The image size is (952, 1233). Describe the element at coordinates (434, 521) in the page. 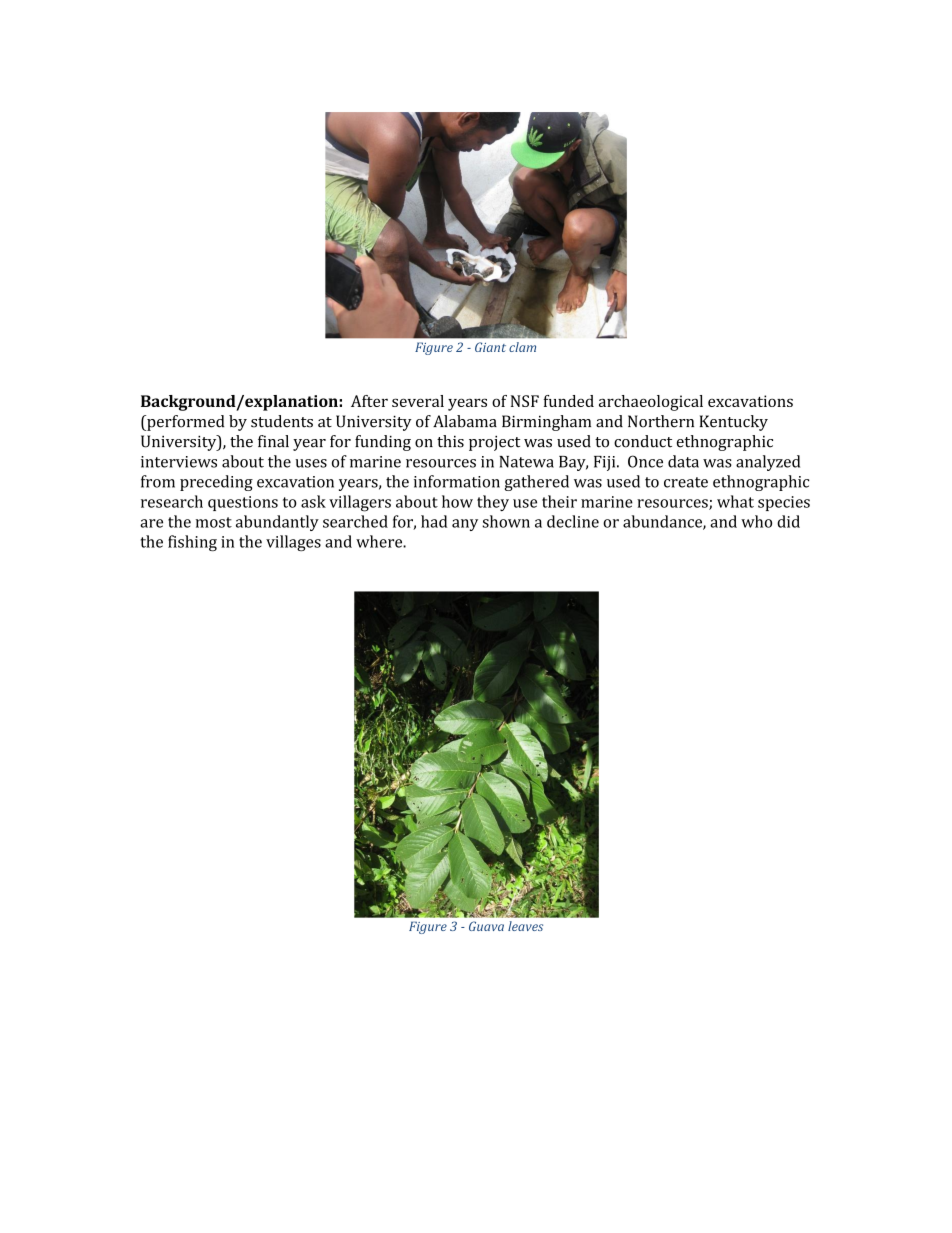

I see `had` at that location.
